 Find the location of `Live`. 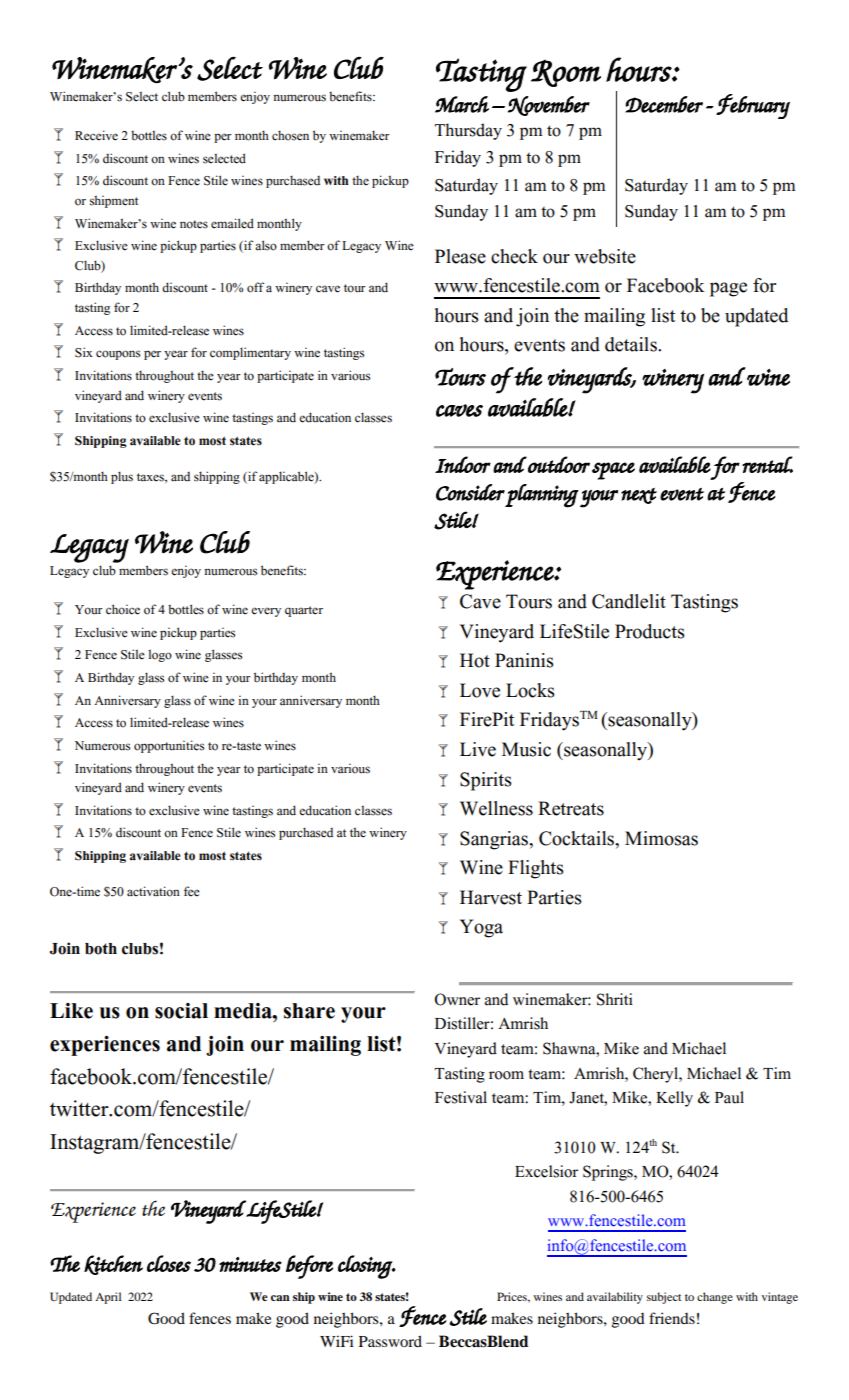

Live is located at coordinates (478, 749).
